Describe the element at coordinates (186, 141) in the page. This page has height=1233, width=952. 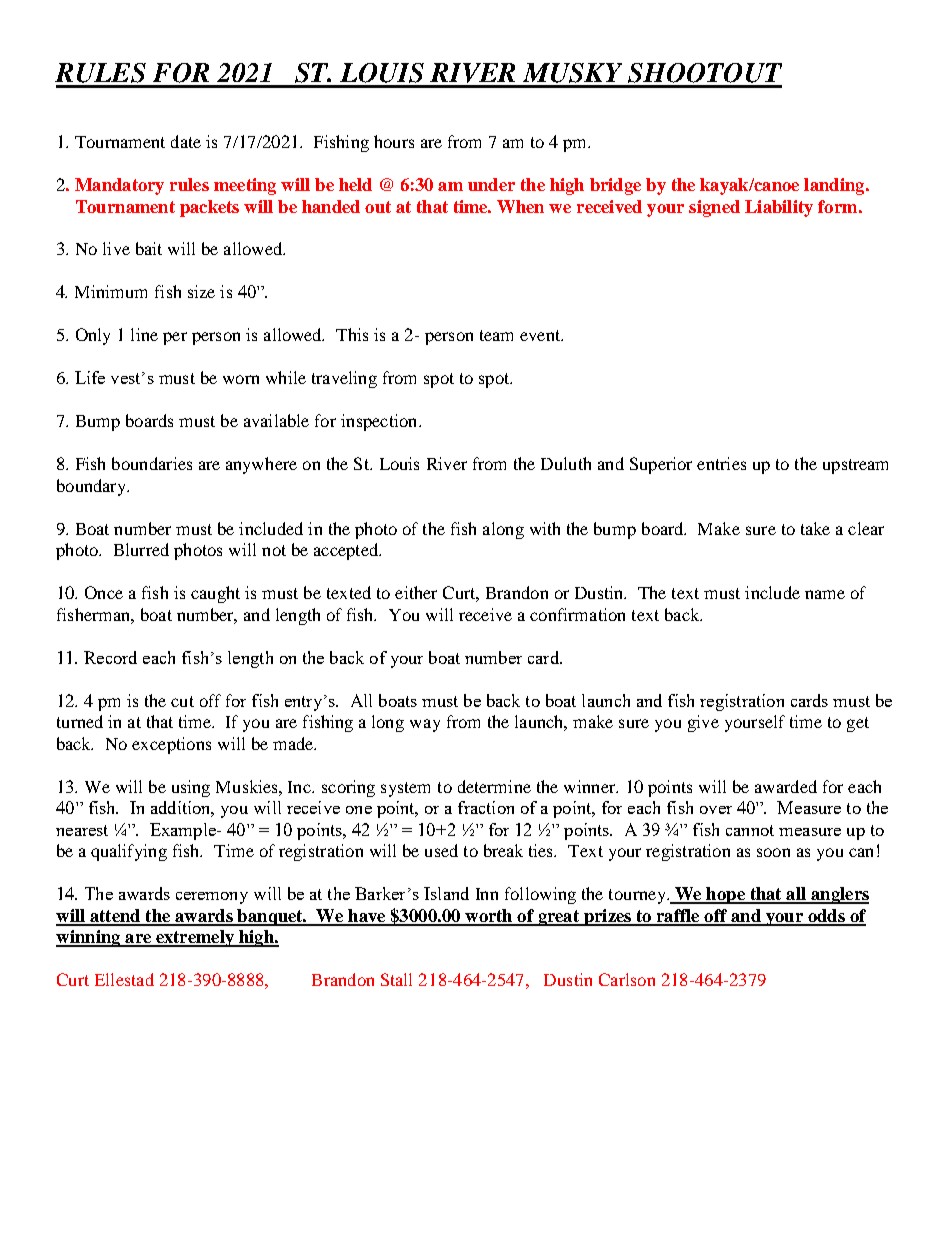
I see `date` at that location.
